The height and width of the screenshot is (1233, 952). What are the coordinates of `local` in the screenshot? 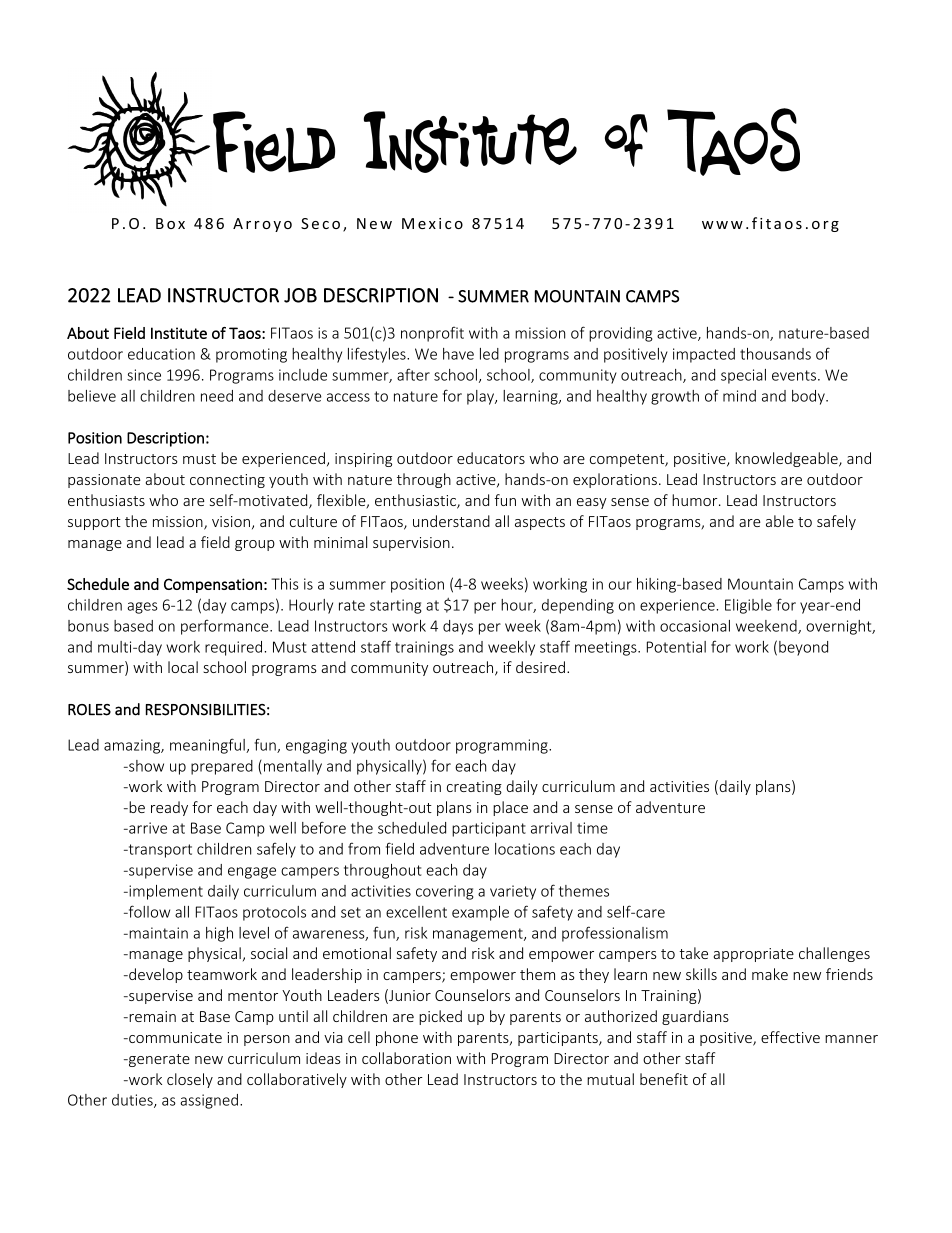 It's located at (183, 667).
